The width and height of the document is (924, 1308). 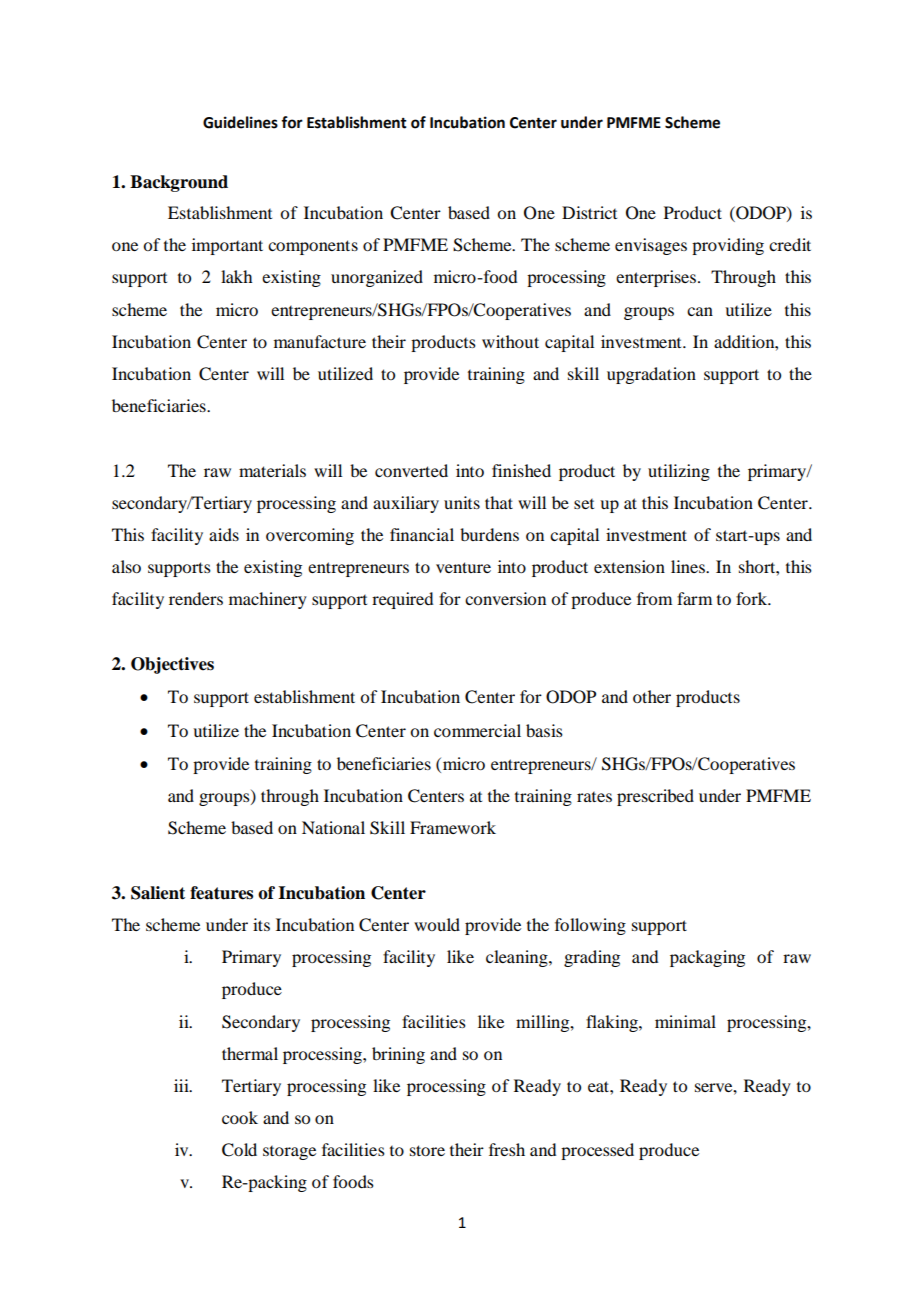 What do you see at coordinates (240, 1117) in the document?
I see `cook` at bounding box center [240, 1117].
